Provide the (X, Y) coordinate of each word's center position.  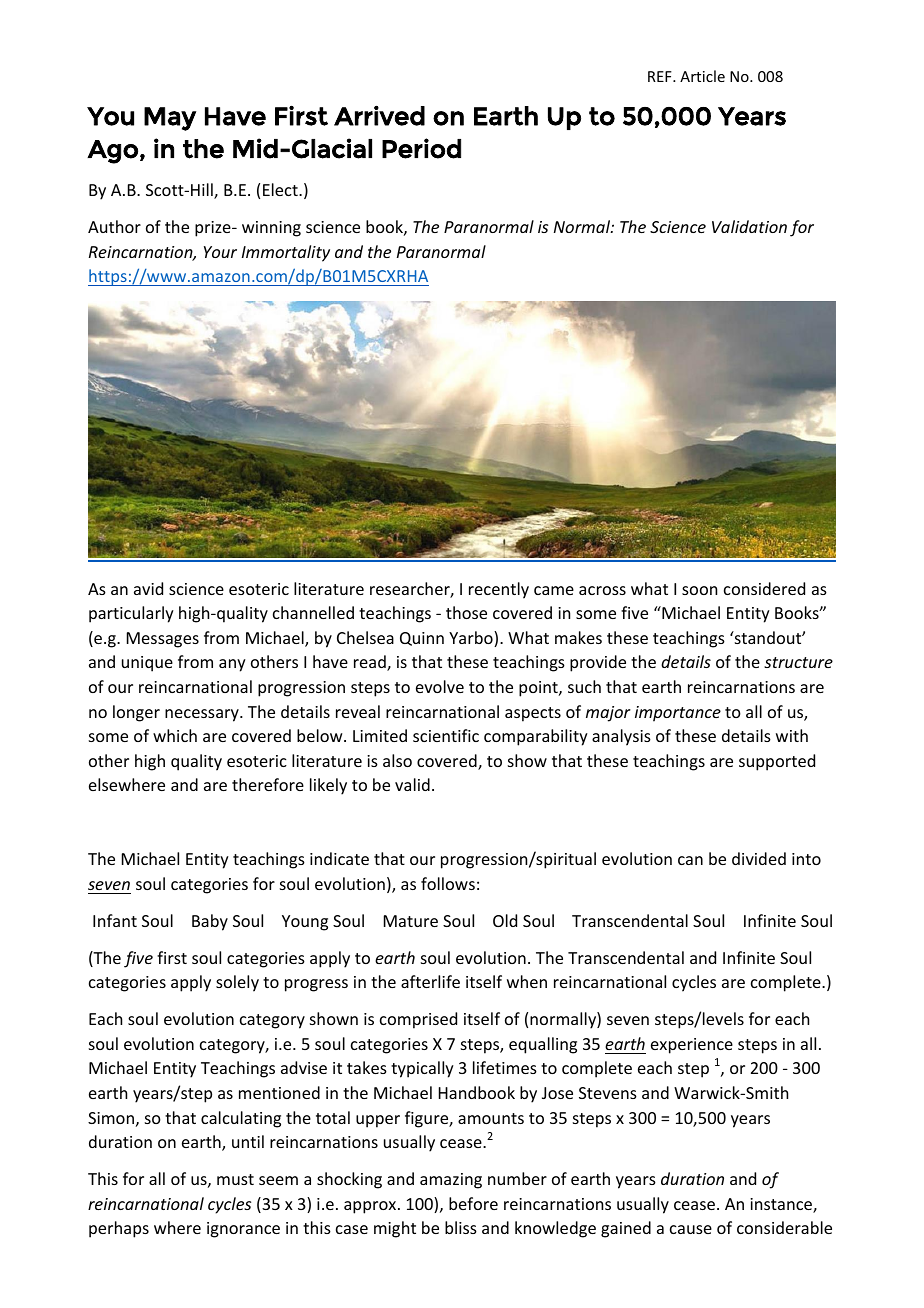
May (170, 119)
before (473, 1203)
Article (702, 76)
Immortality (286, 253)
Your (220, 252)
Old (505, 920)
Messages (163, 640)
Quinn (422, 639)
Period (421, 148)
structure (798, 662)
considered (764, 588)
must (235, 1179)
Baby (210, 922)
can (690, 860)
